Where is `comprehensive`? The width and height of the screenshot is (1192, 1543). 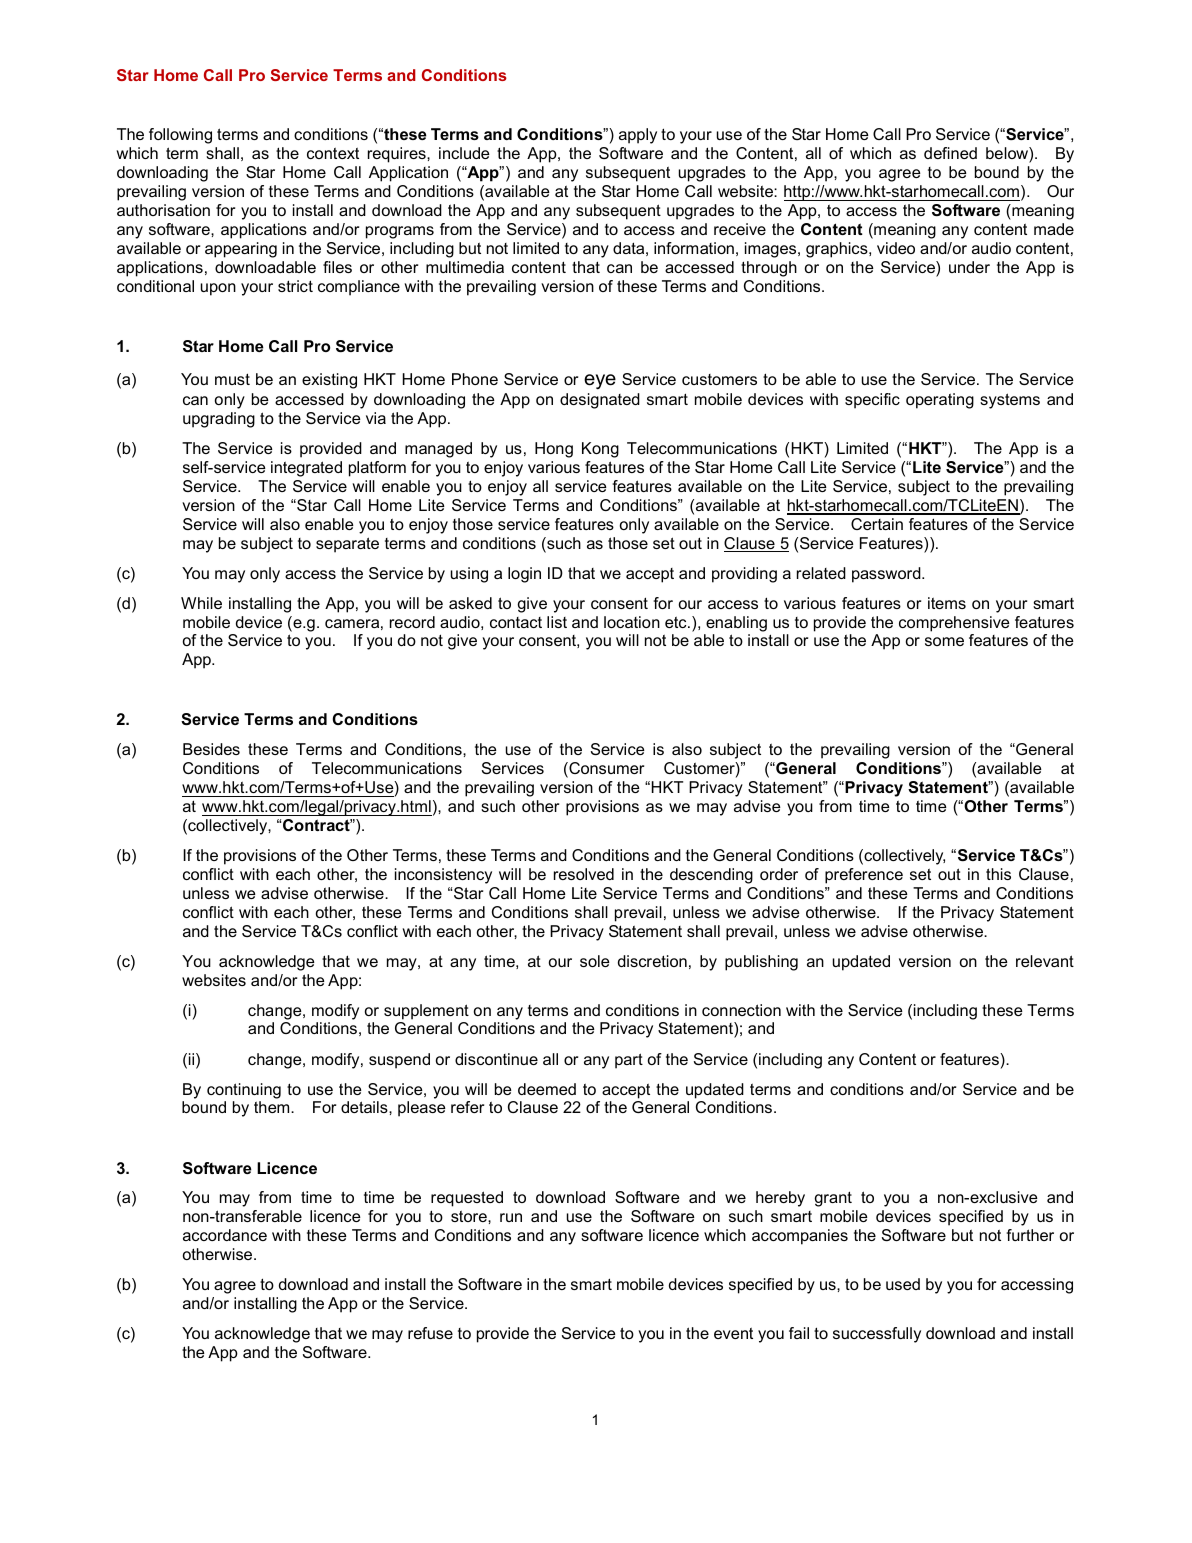
comprehensive is located at coordinates (954, 624).
